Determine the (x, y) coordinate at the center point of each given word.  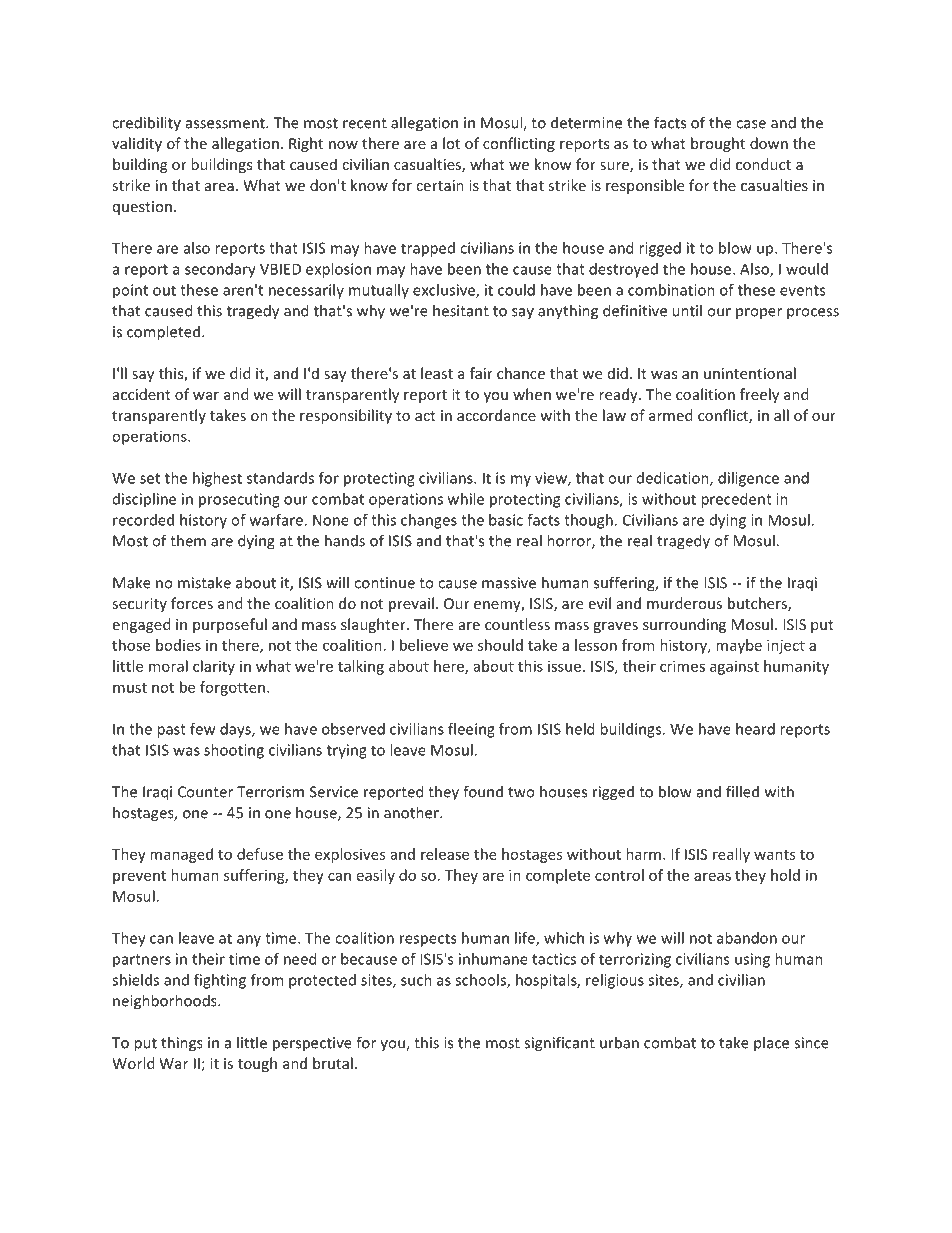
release (445, 854)
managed (181, 855)
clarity (214, 667)
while (466, 499)
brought (718, 144)
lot (451, 143)
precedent (736, 500)
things (182, 1044)
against (734, 667)
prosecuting (239, 500)
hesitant (461, 310)
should (500, 645)
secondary (220, 270)
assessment (226, 123)
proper (759, 313)
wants (774, 855)
